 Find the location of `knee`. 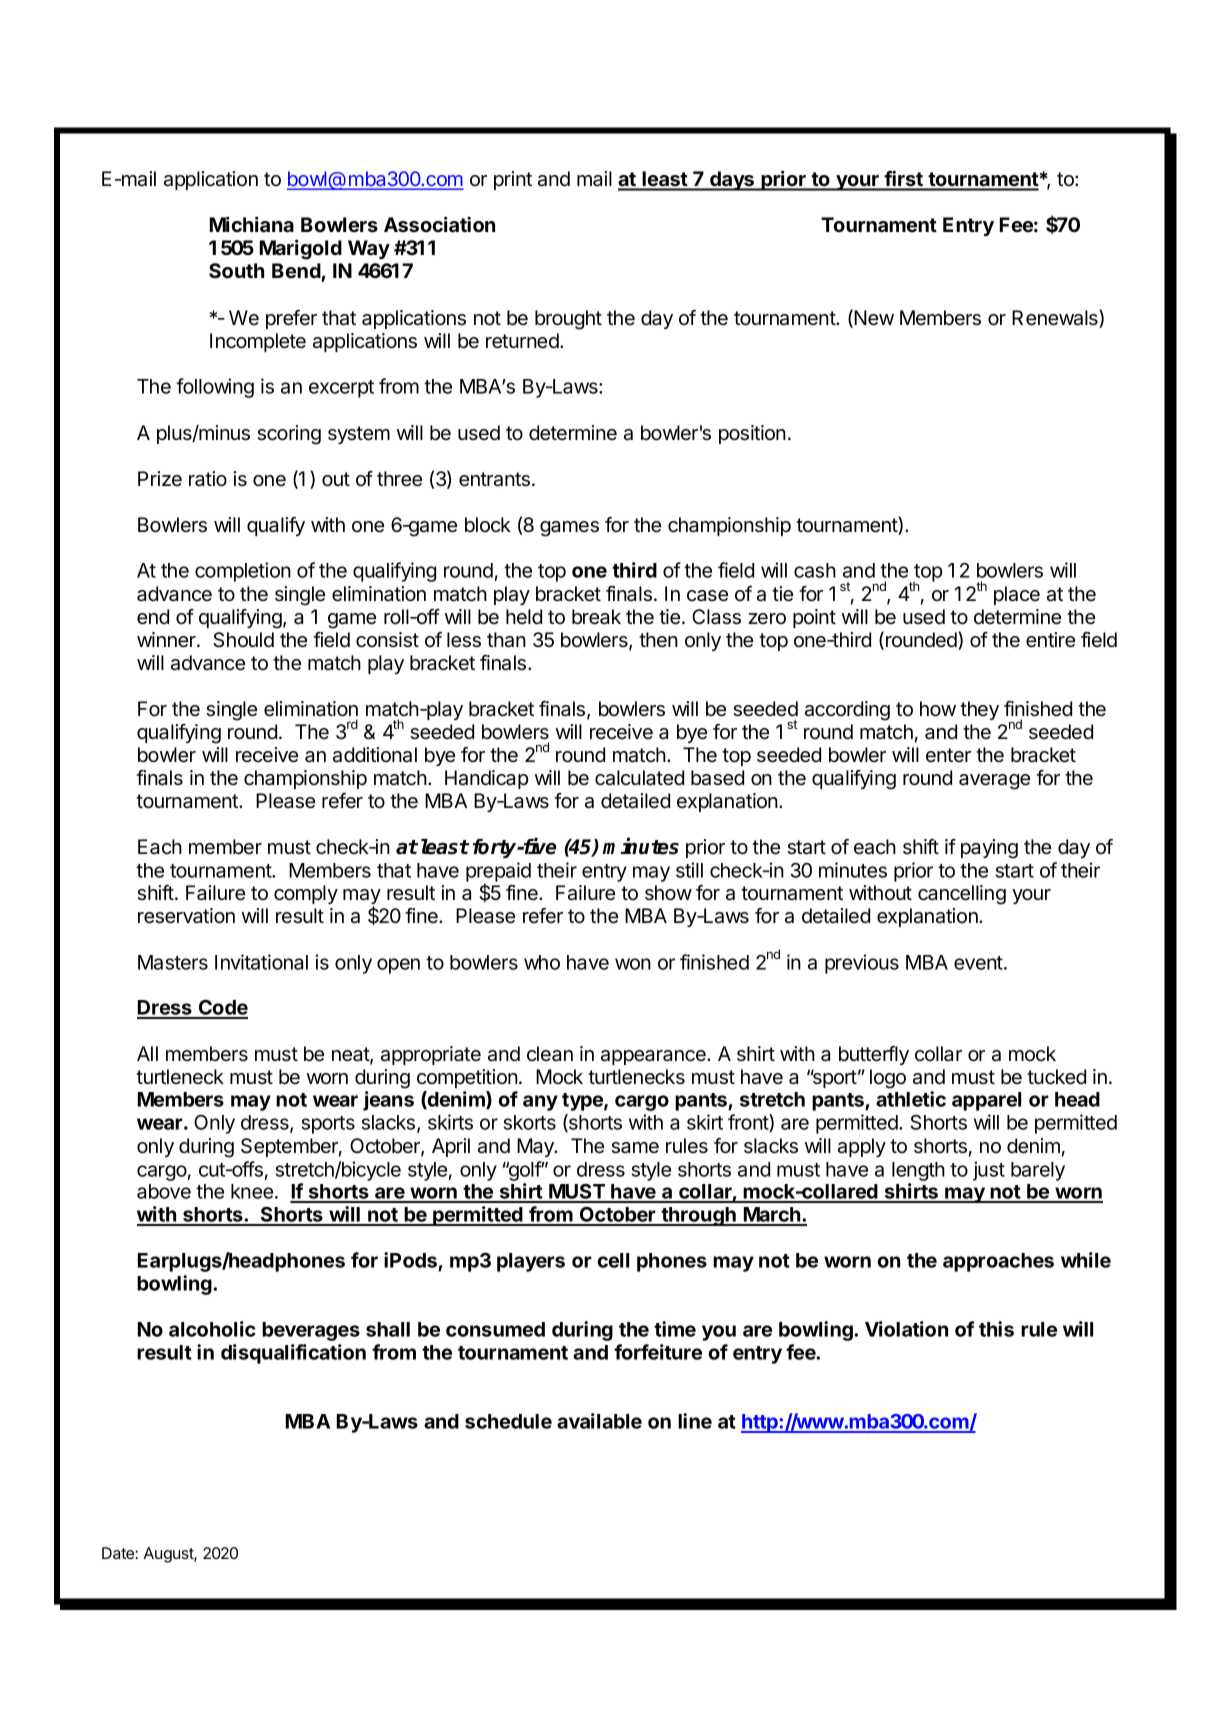

knee is located at coordinates (252, 1191).
